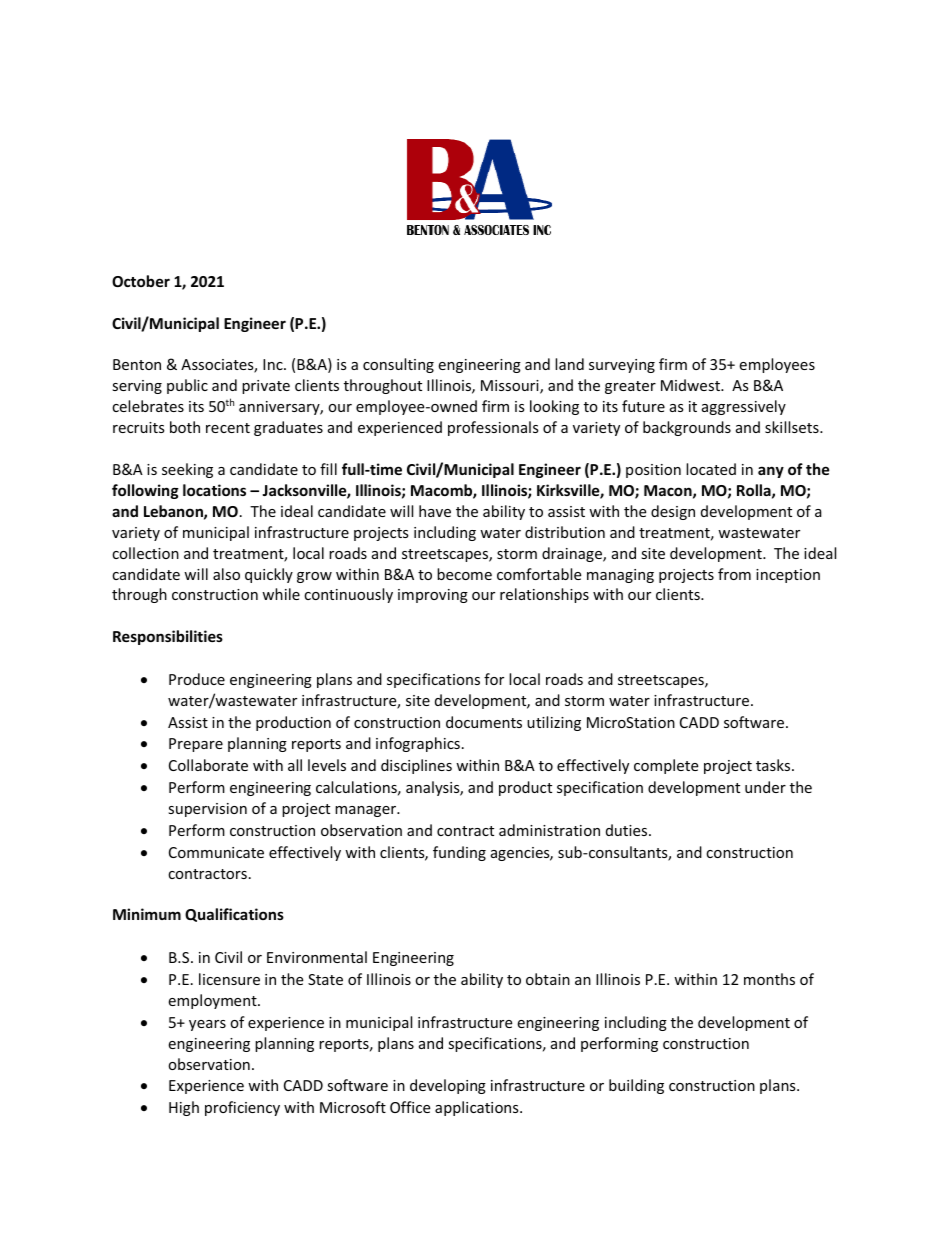 This image has height=1233, width=952. Describe the element at coordinates (242, 1108) in the image. I see `proficiency` at that location.
